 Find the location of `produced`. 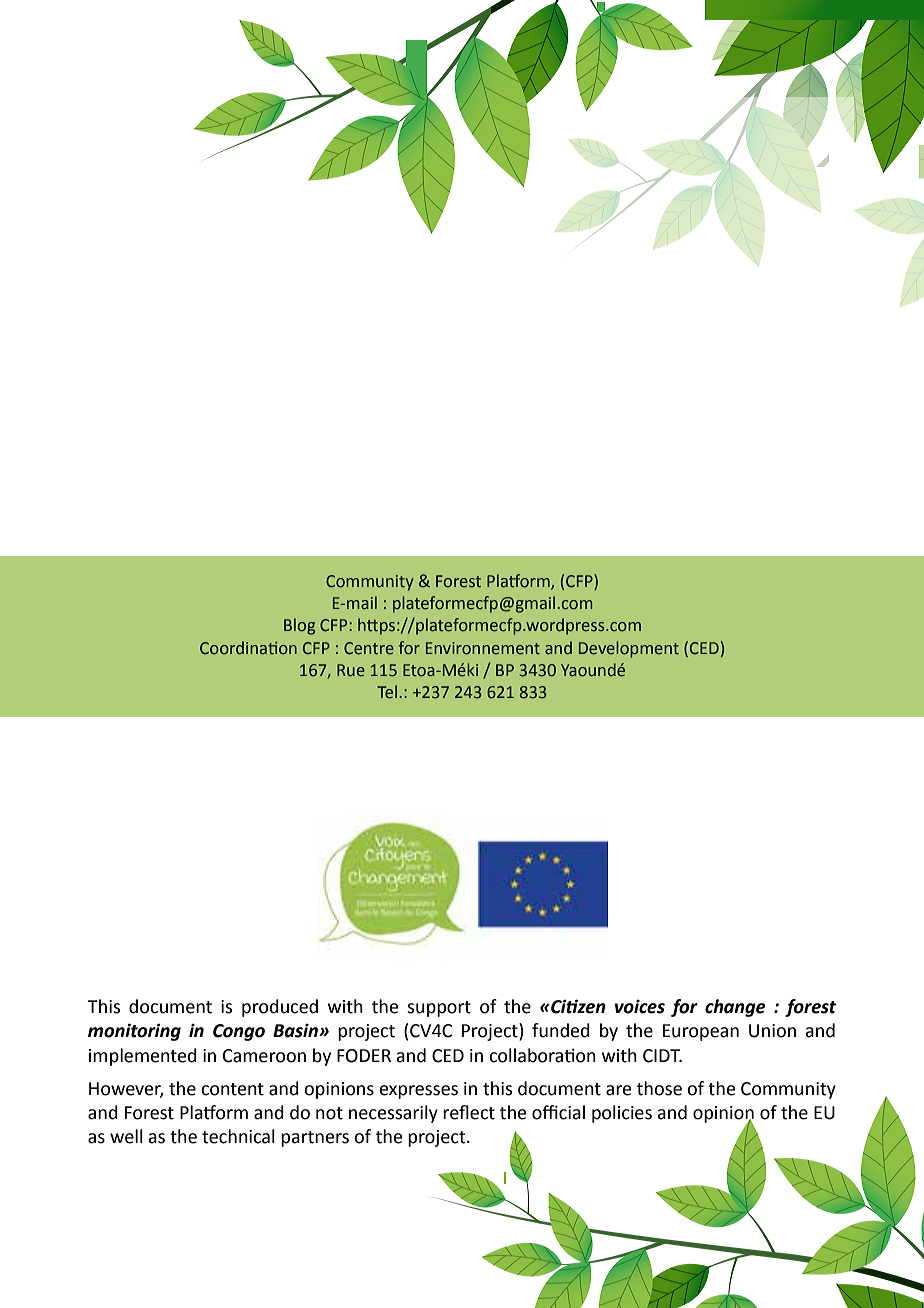

produced is located at coordinates (280, 1008).
